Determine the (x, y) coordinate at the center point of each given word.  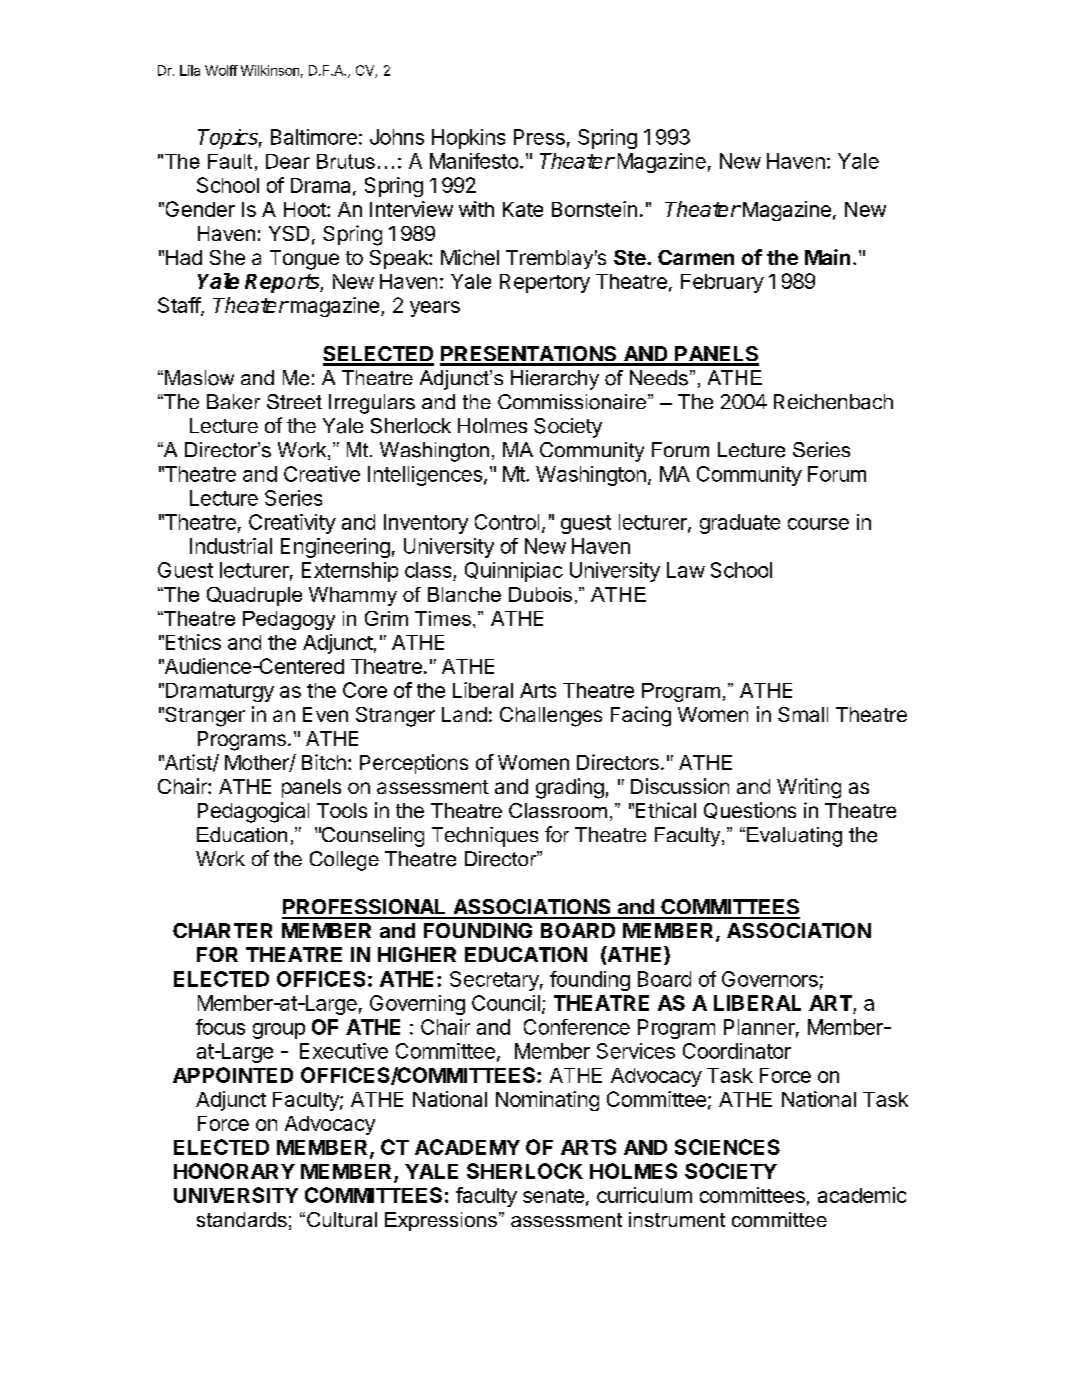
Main (827, 257)
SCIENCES (727, 1147)
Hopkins (468, 139)
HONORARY (234, 1171)
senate (553, 1196)
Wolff (221, 70)
